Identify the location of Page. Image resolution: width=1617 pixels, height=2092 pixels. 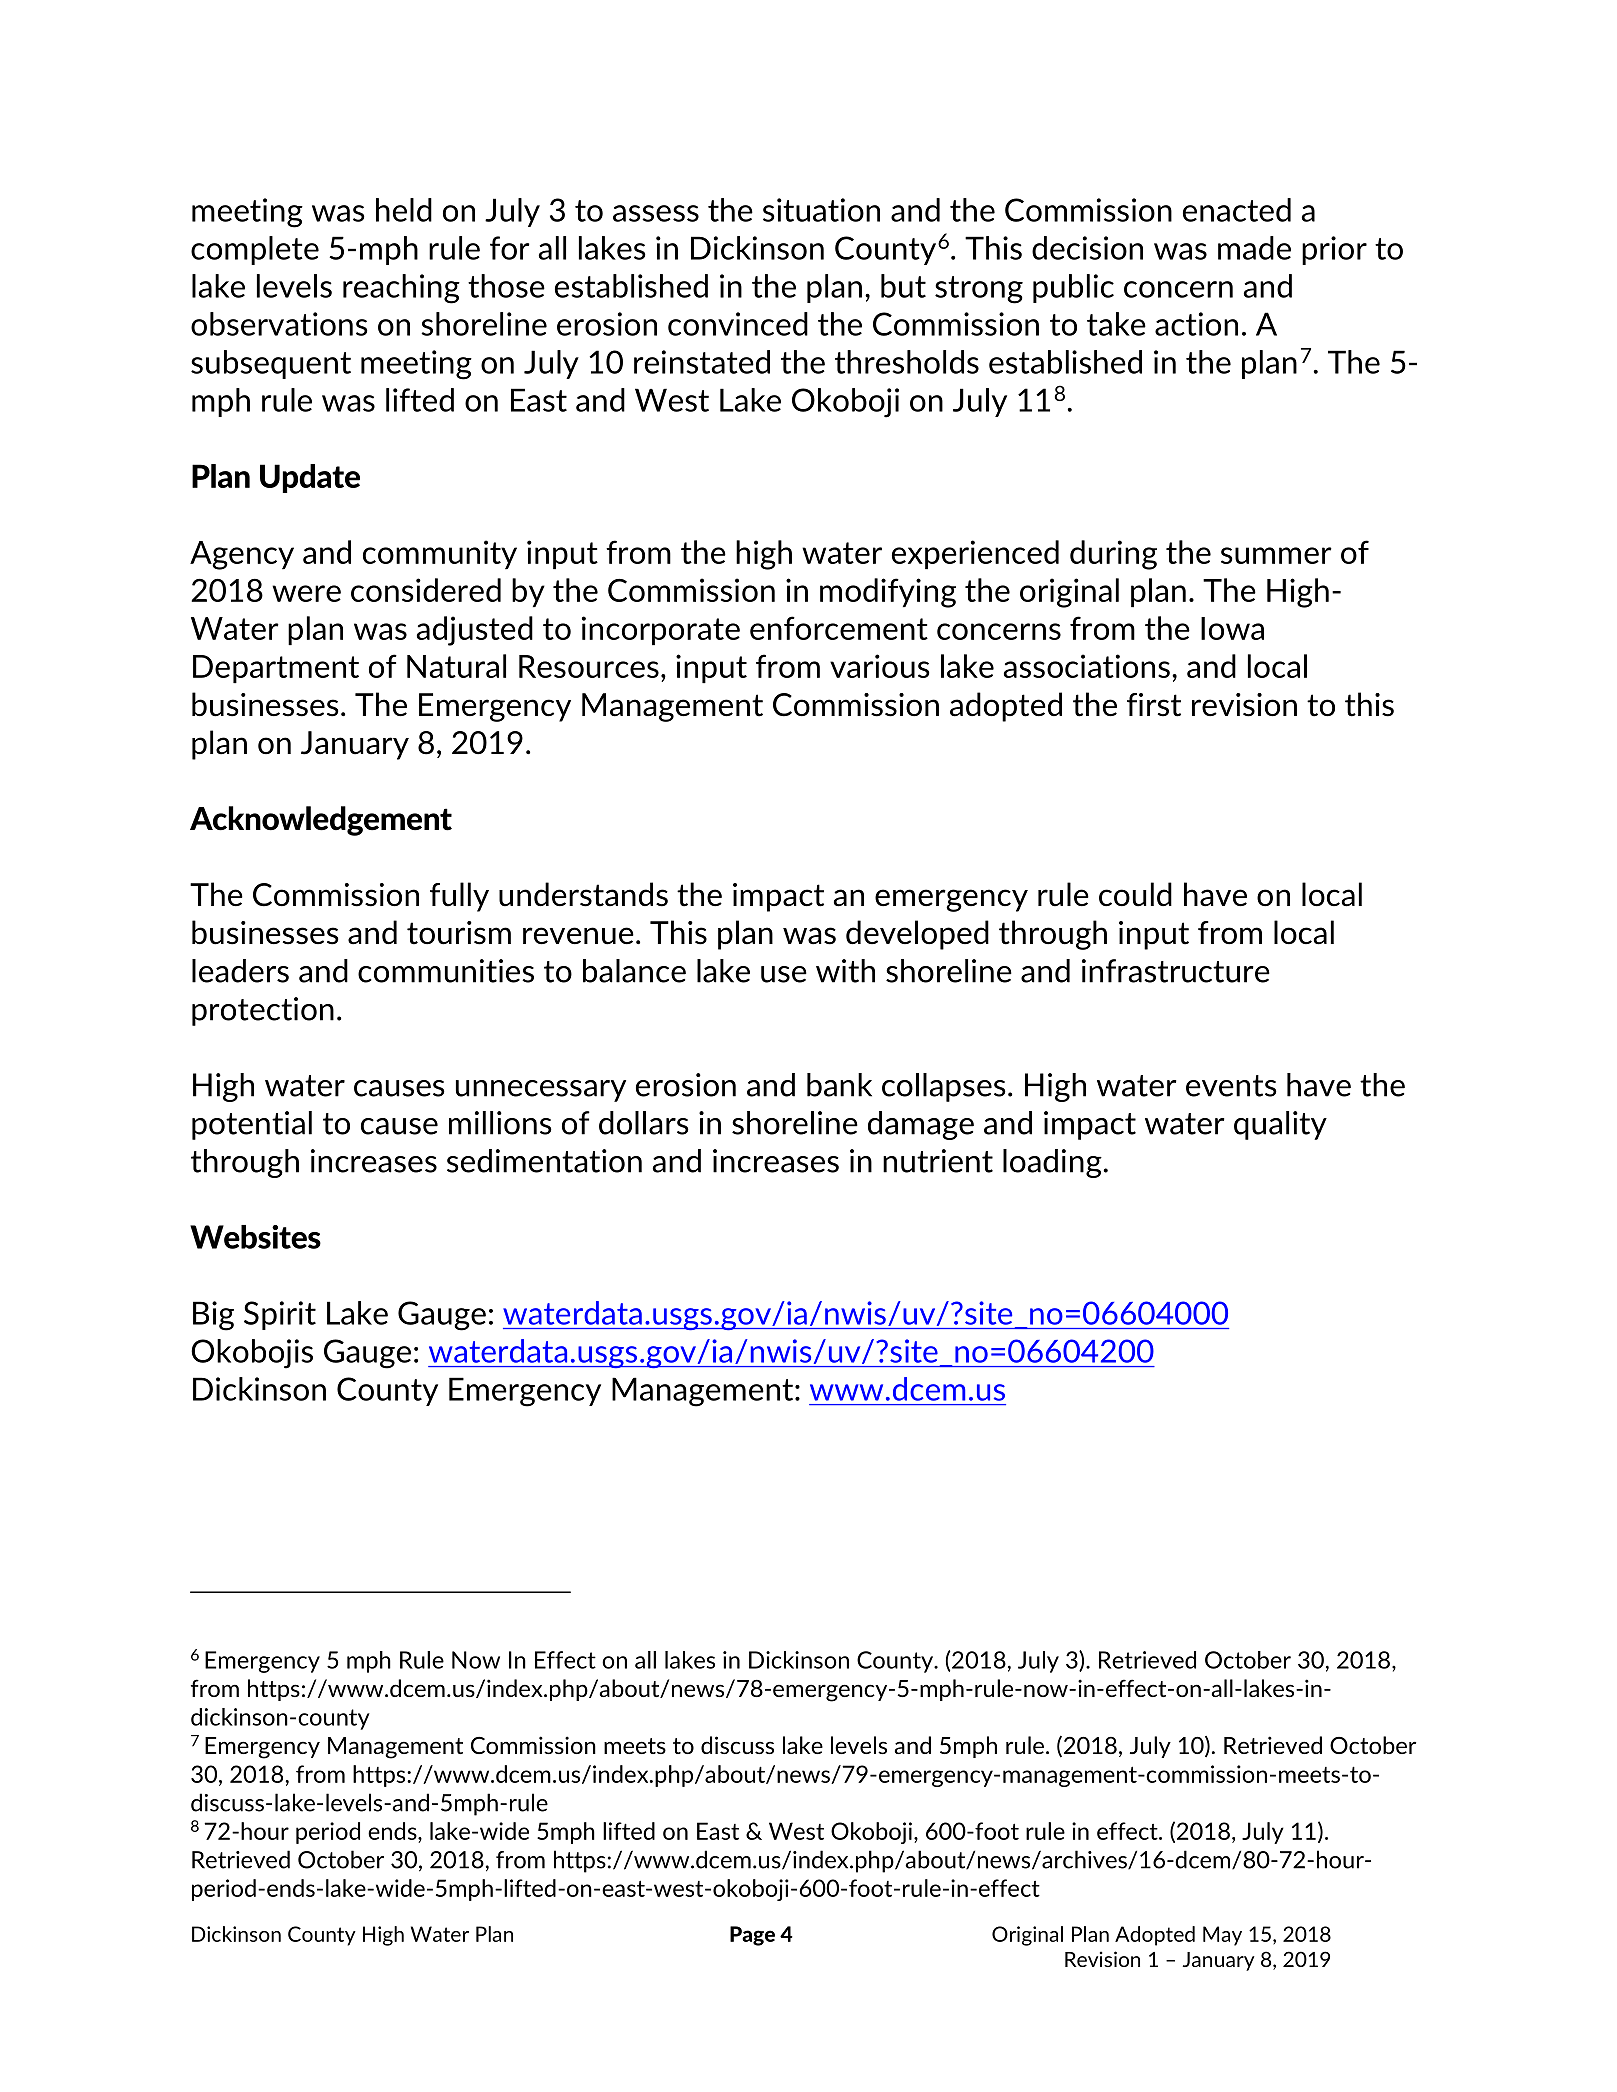
(752, 1936).
